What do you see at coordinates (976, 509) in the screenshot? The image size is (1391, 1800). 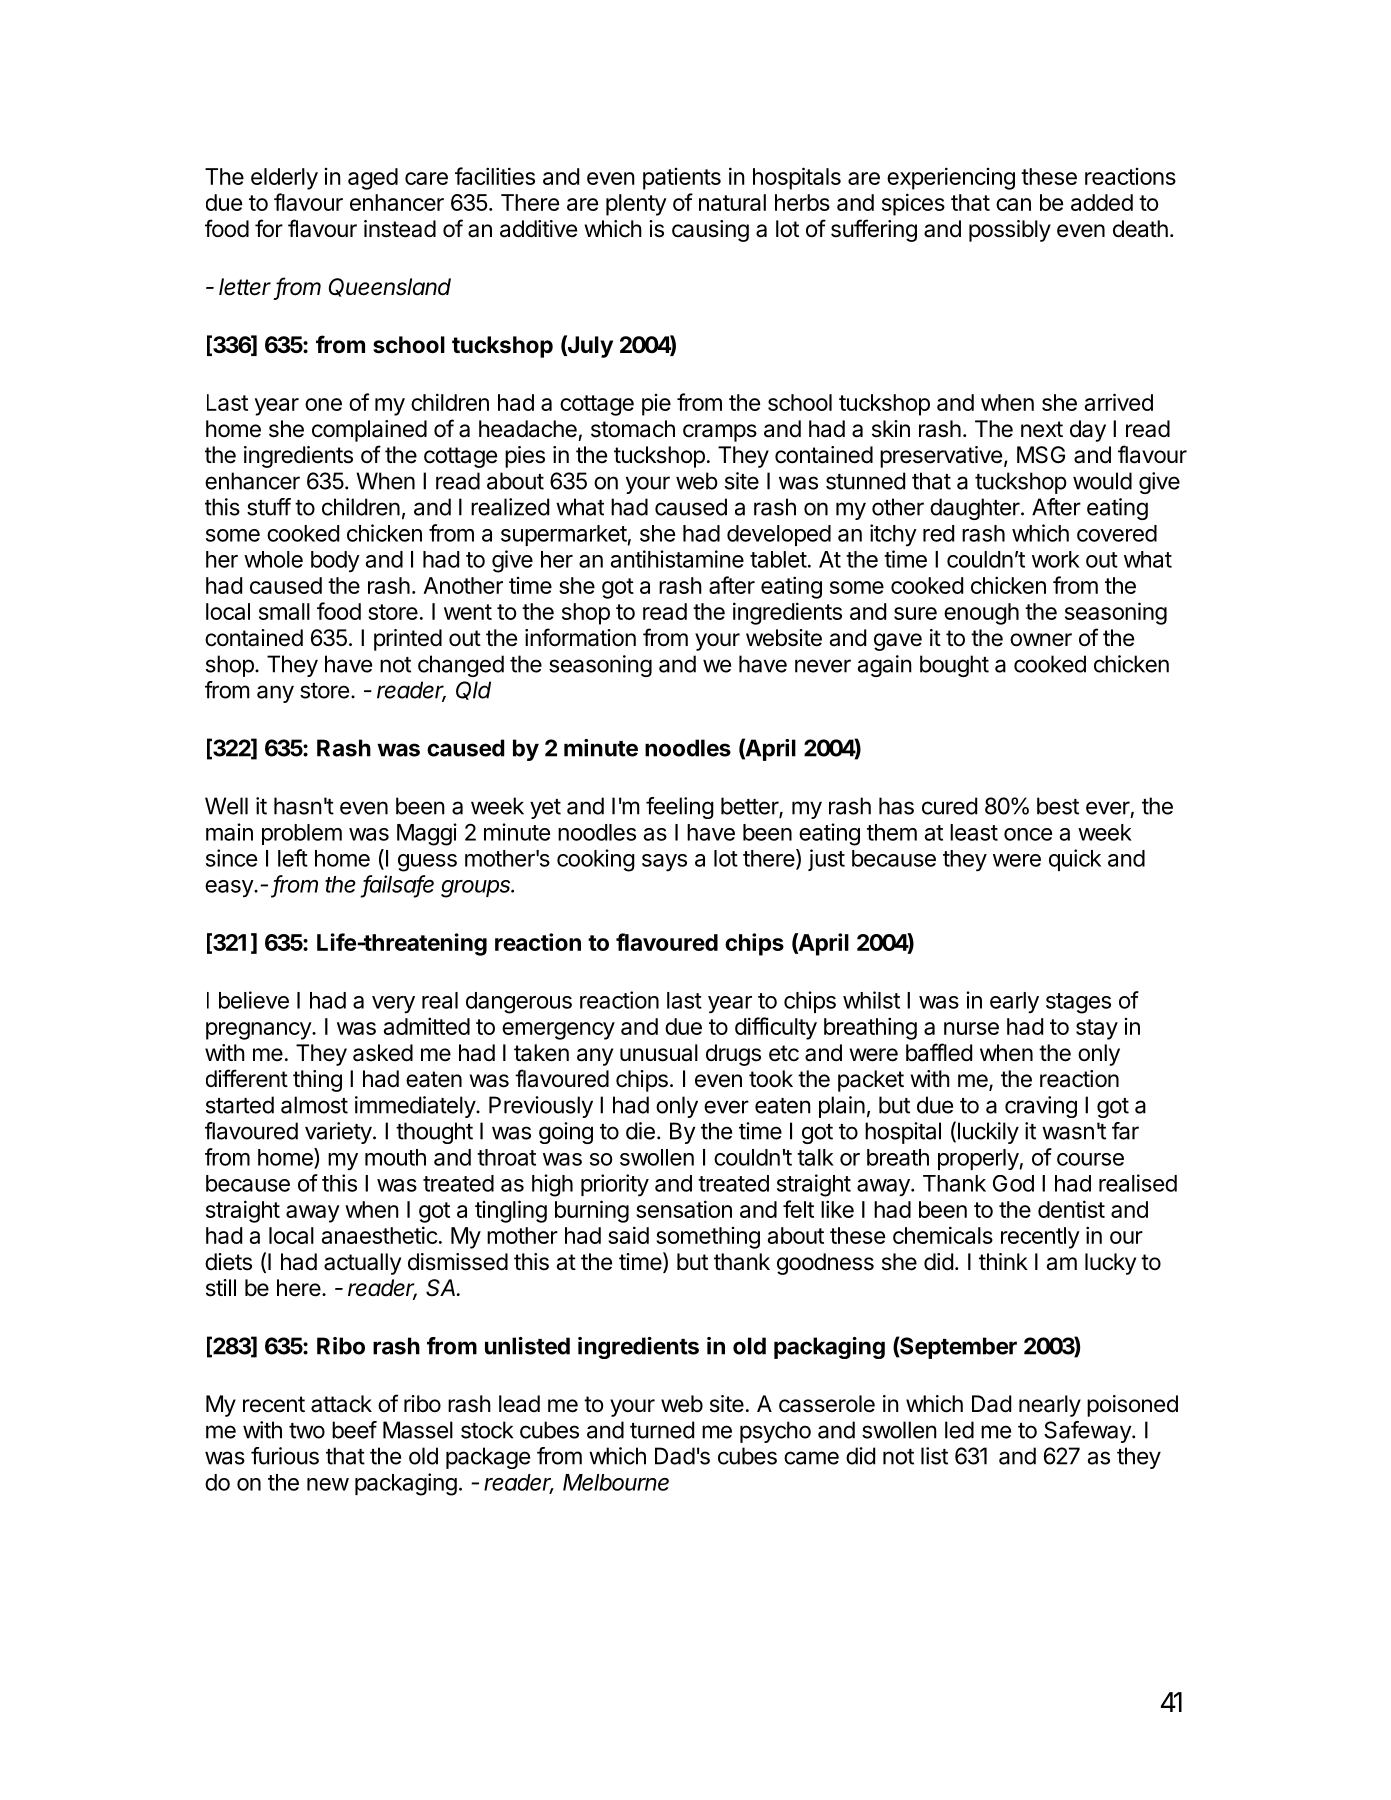 I see `daughter` at bounding box center [976, 509].
